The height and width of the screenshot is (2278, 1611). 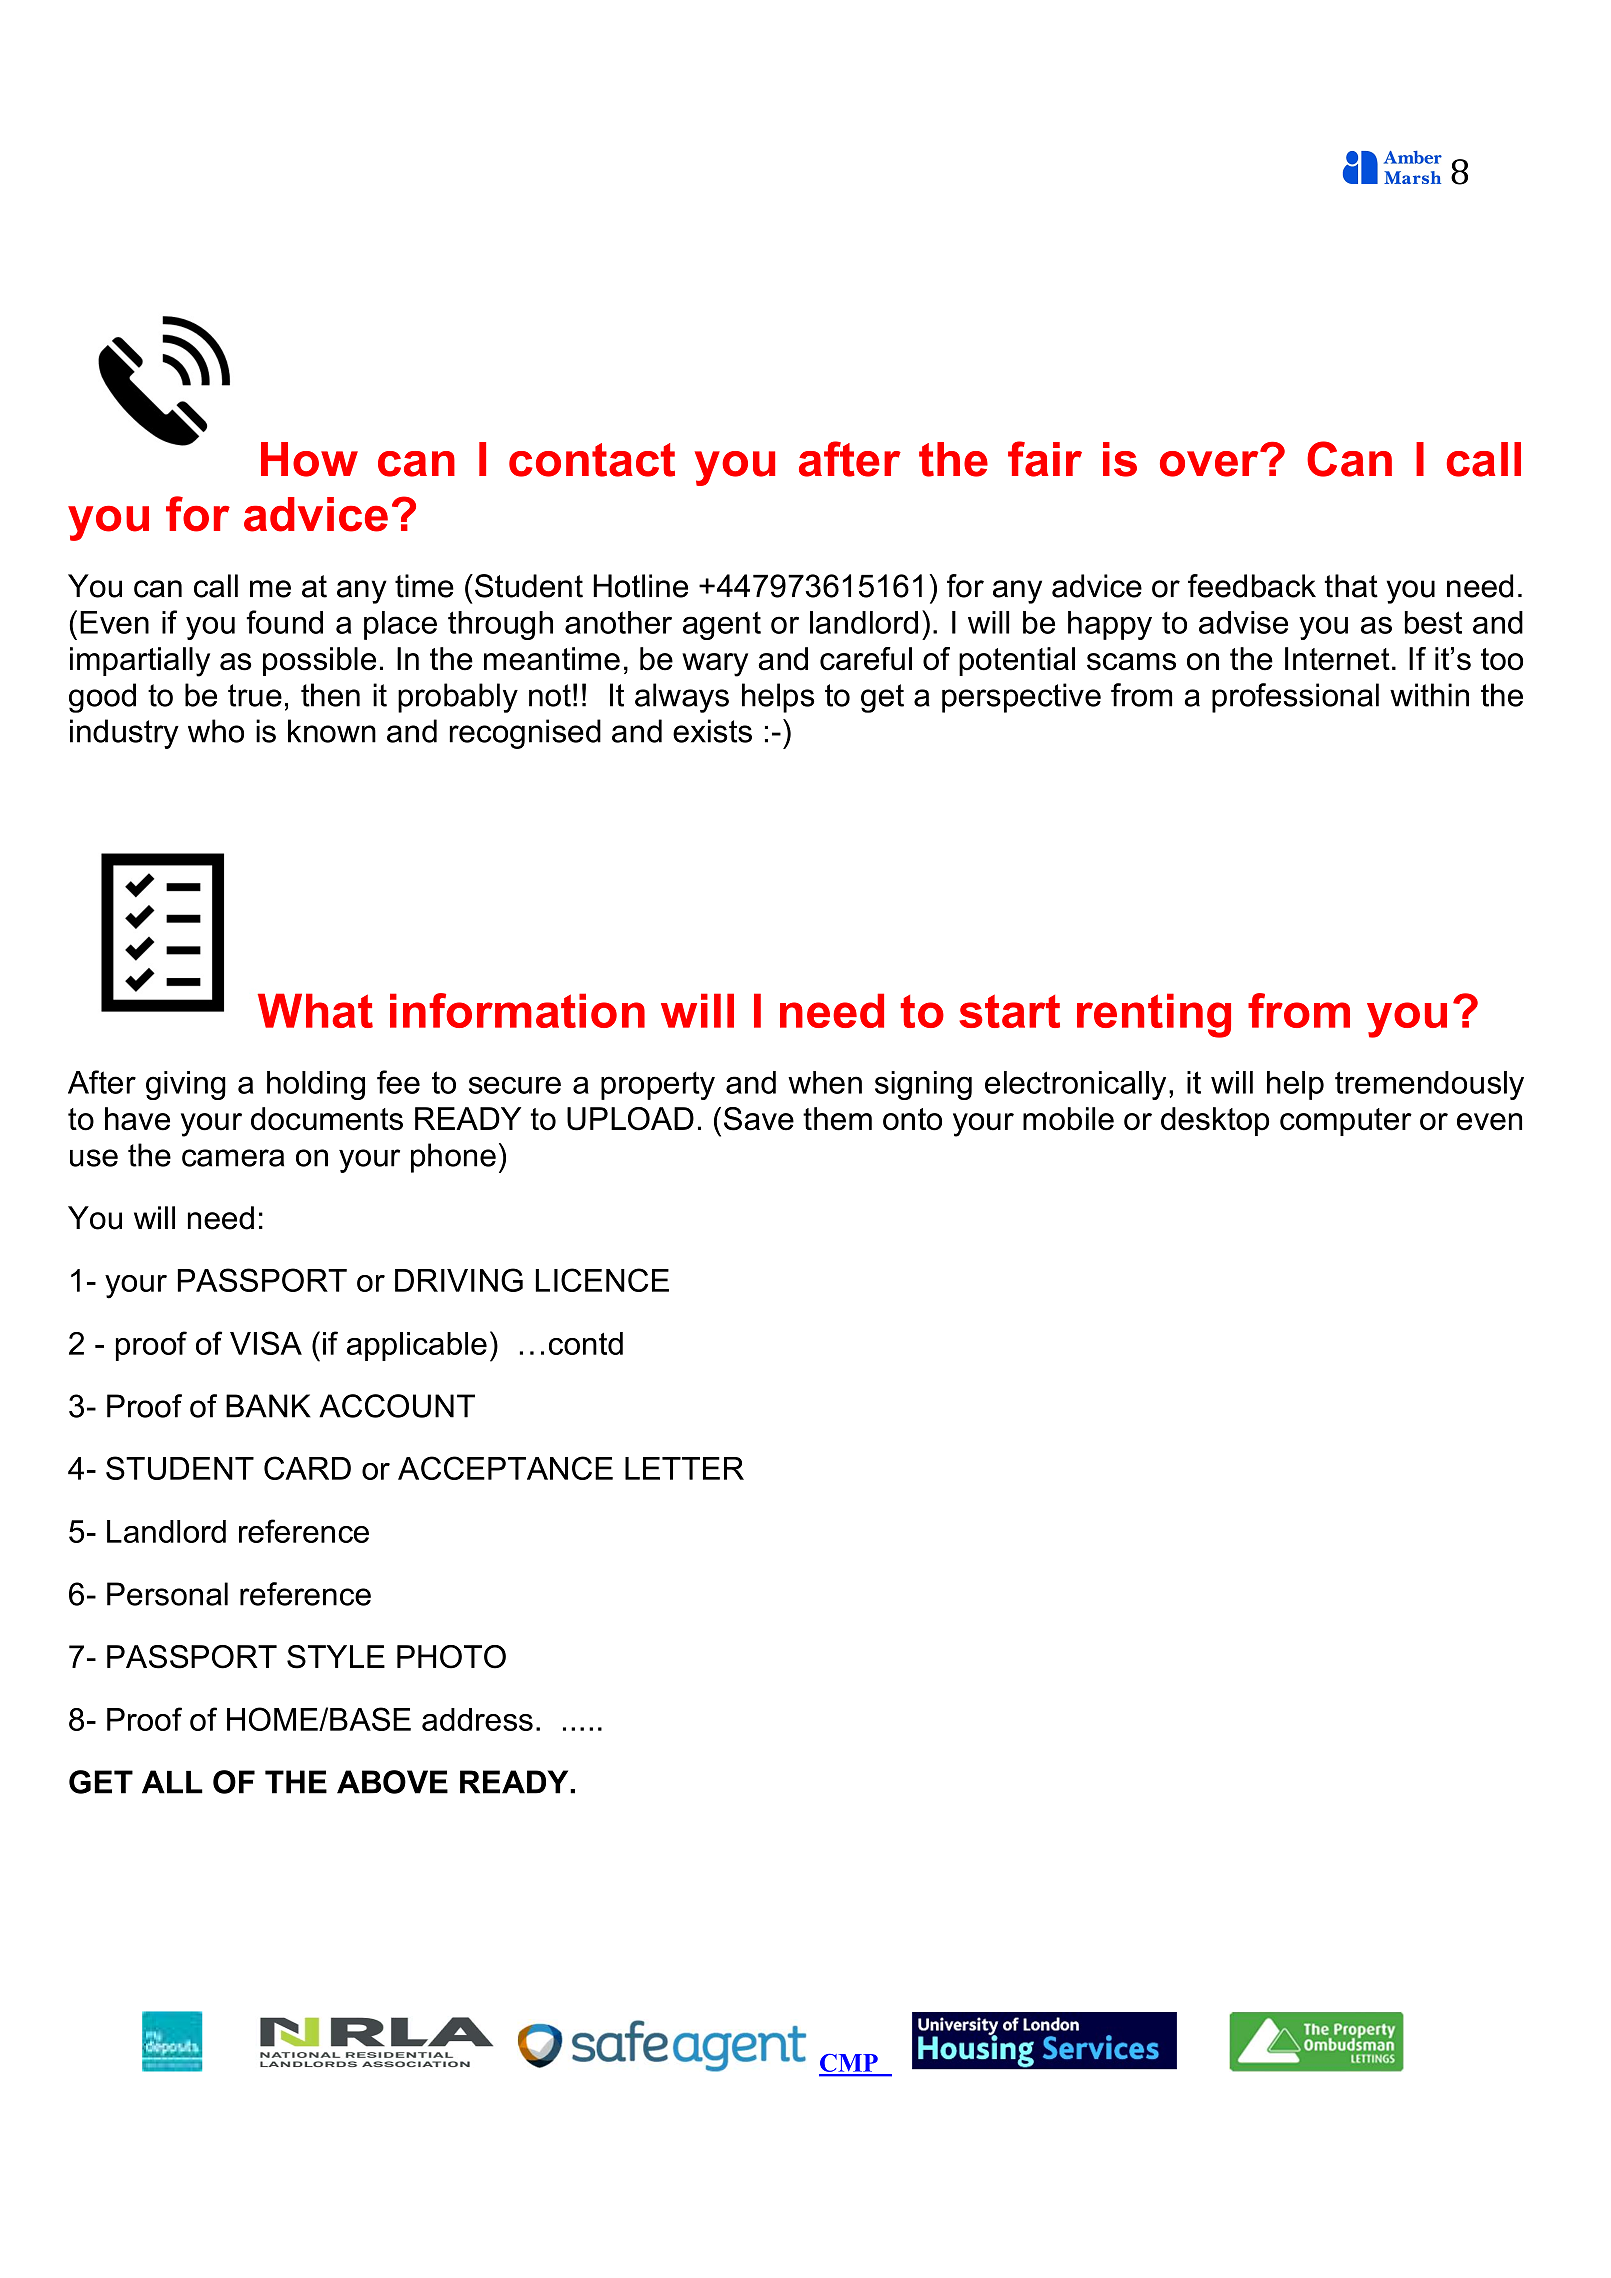 What do you see at coordinates (1346, 1122) in the screenshot?
I see `computer` at bounding box center [1346, 1122].
